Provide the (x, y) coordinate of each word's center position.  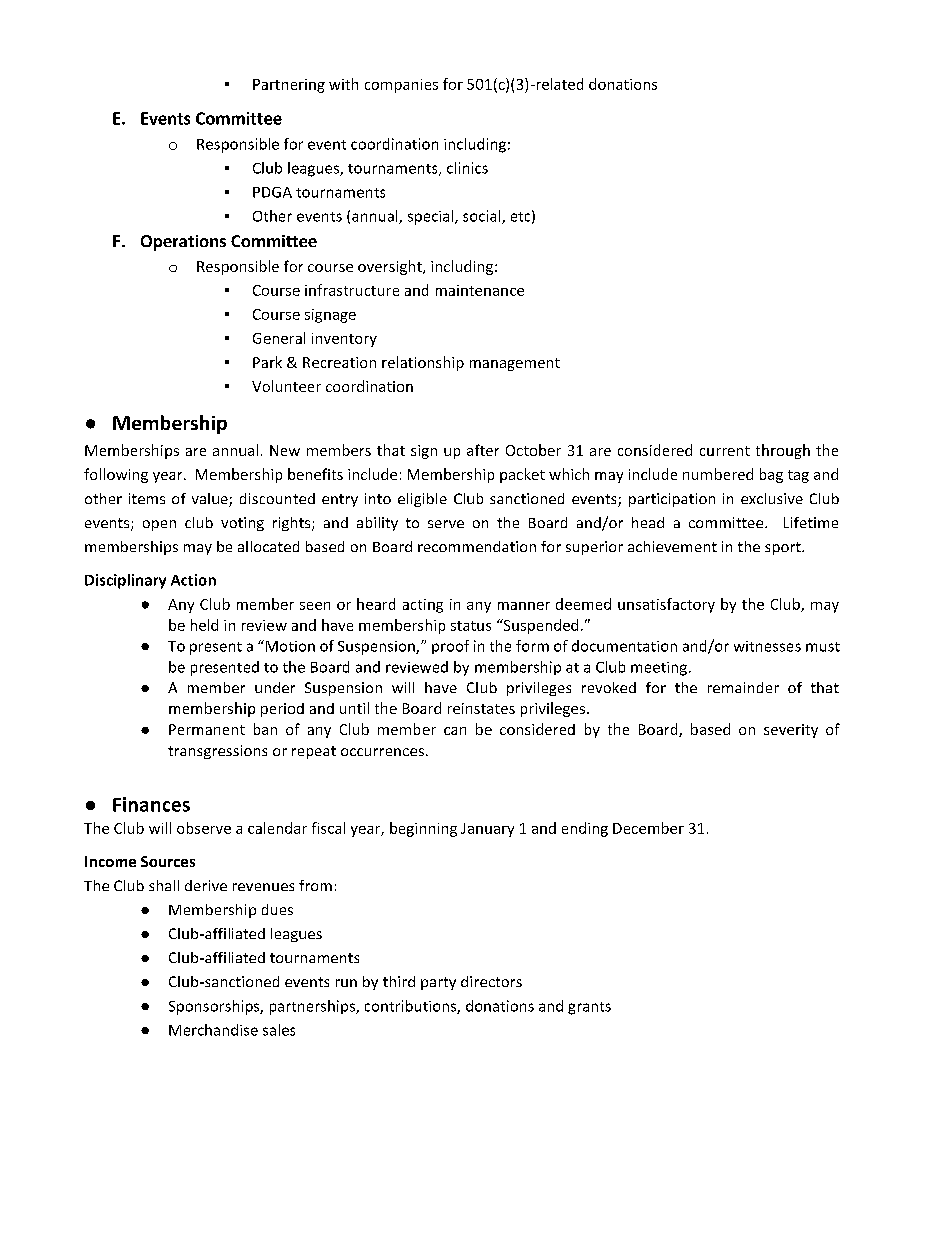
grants (589, 1008)
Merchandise (213, 1030)
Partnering (289, 86)
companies (401, 86)
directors (491, 981)
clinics (467, 168)
